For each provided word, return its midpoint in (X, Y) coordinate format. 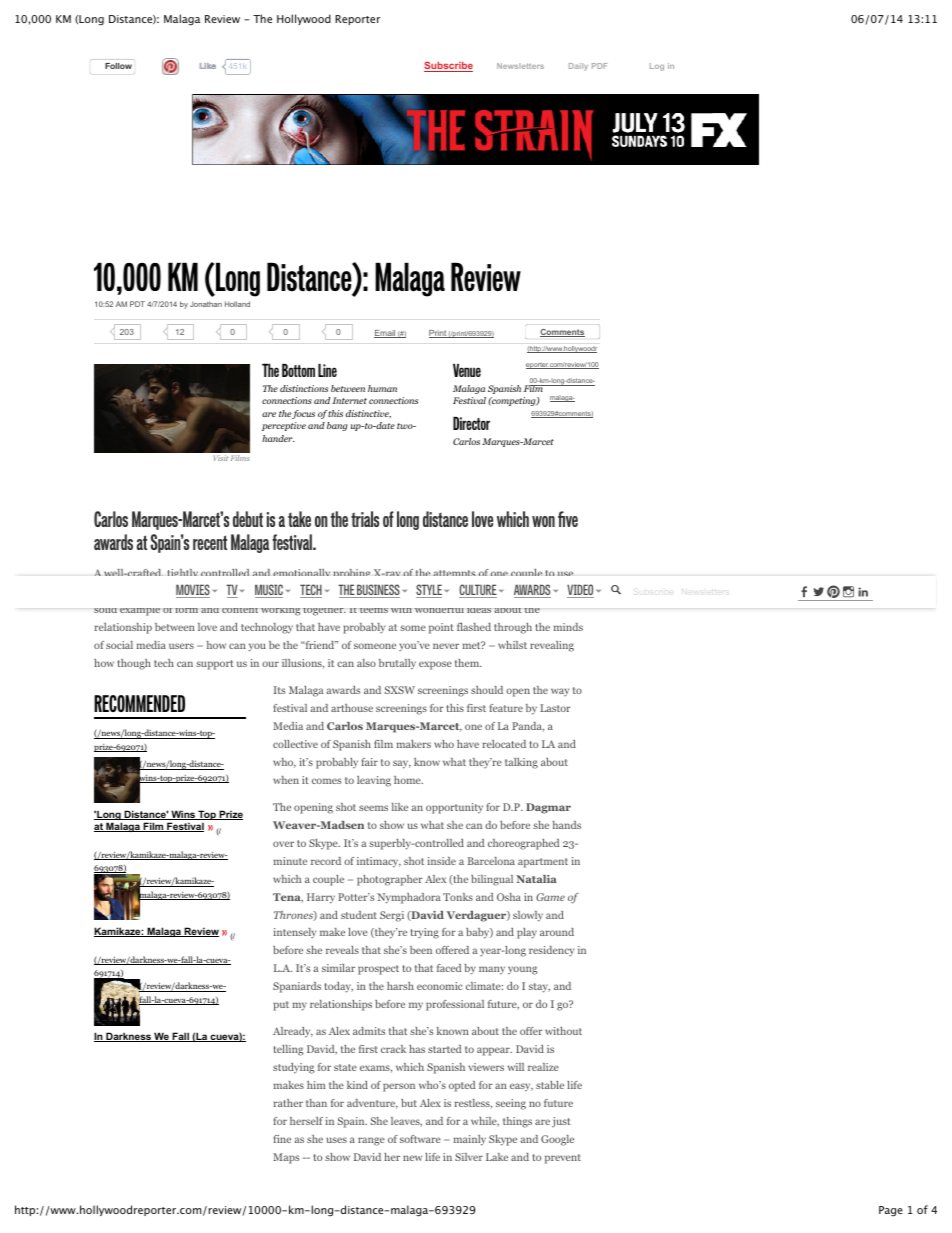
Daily (578, 67)
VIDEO (580, 591)
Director (471, 423)
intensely (295, 933)
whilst (512, 645)
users (181, 646)
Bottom (298, 370)
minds (568, 627)
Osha (509, 897)
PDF (599, 66)
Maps (286, 1158)
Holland (237, 304)
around (557, 932)
